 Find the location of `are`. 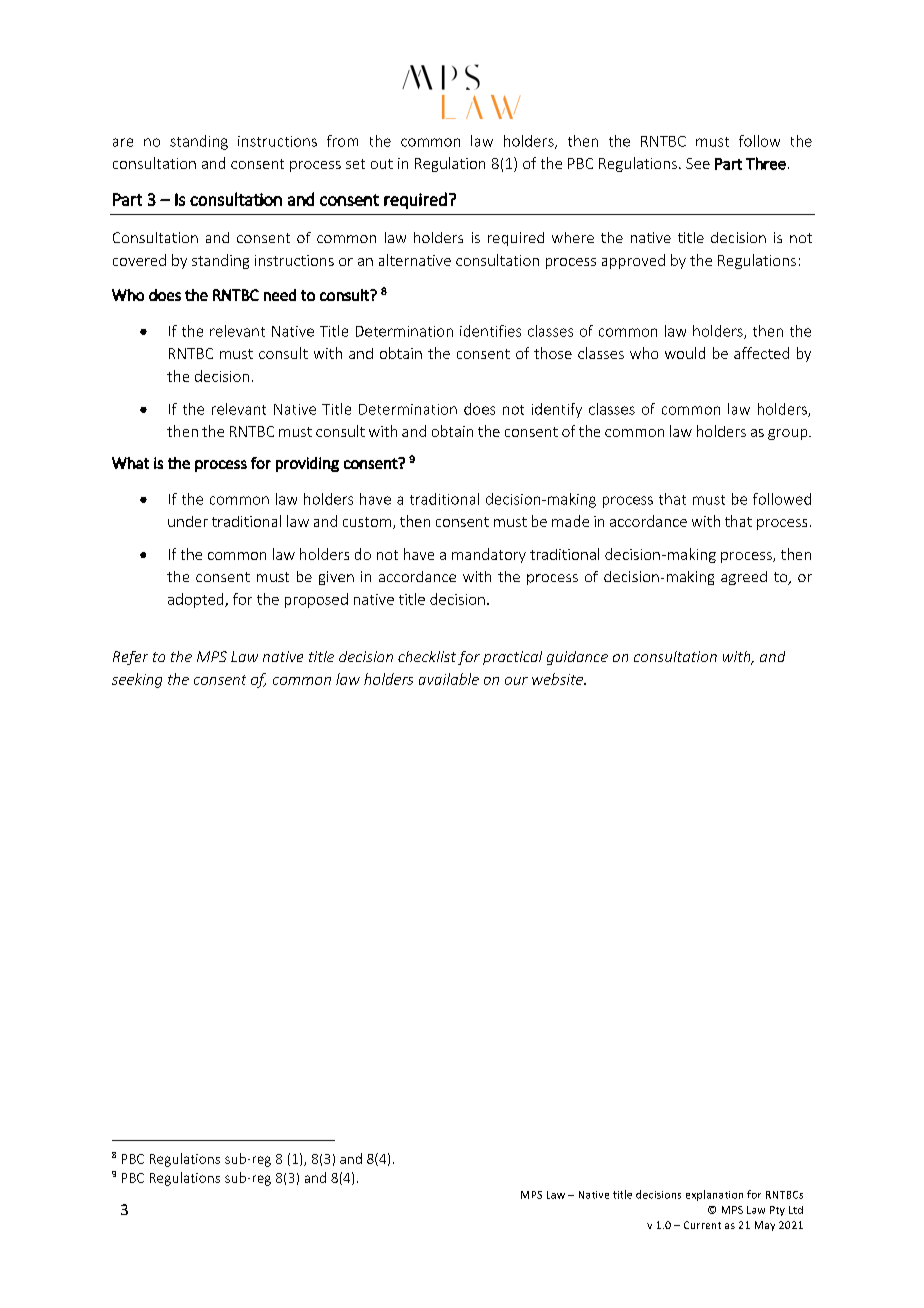

are is located at coordinates (123, 142).
